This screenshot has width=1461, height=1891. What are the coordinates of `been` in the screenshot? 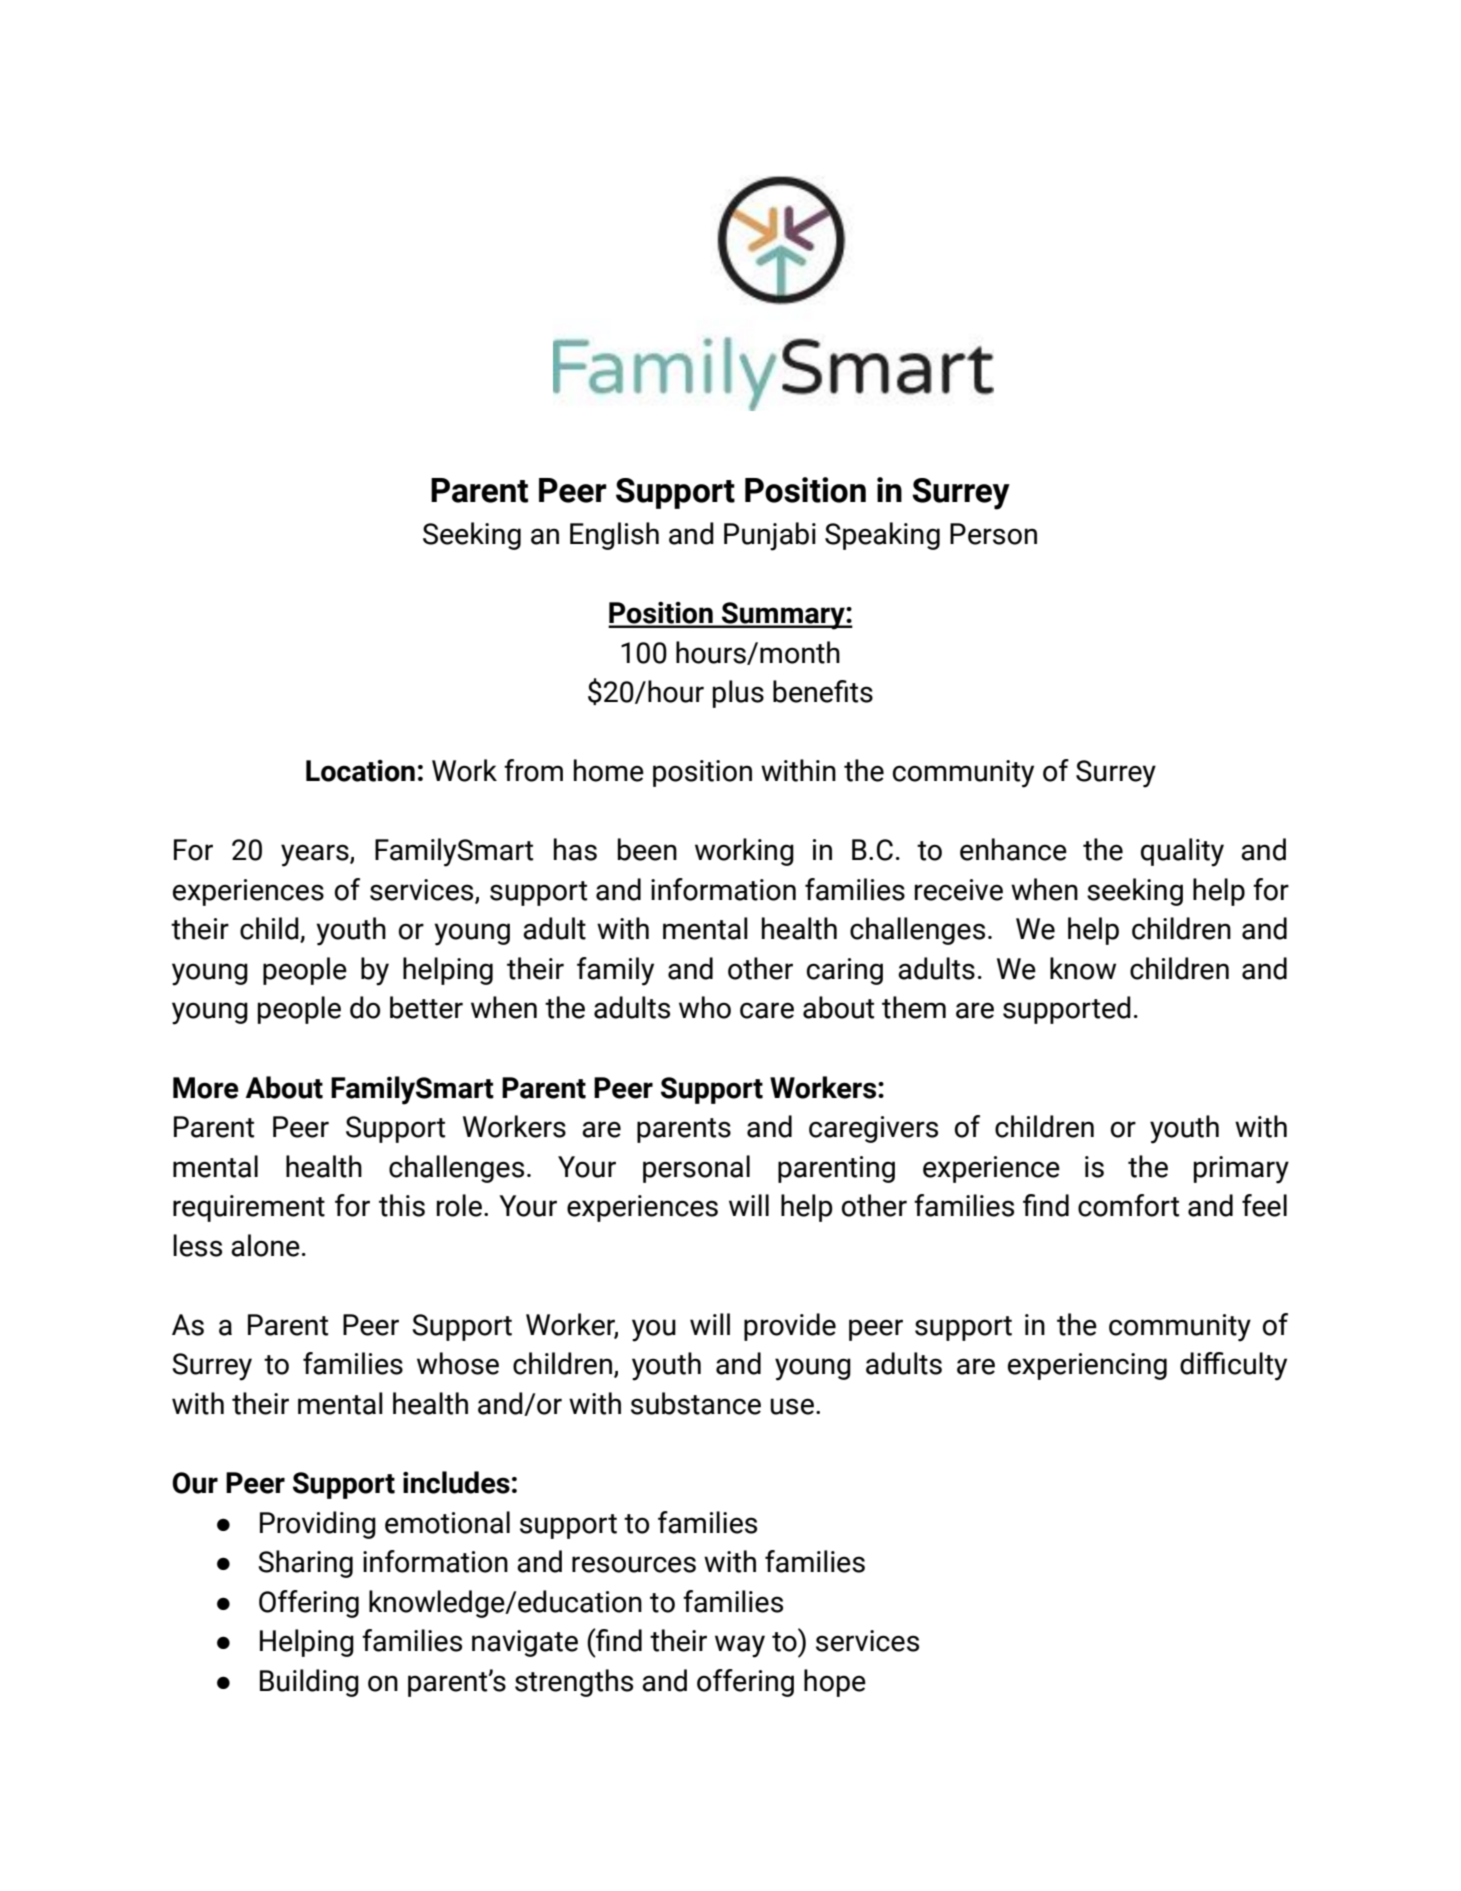 It's located at (647, 849).
